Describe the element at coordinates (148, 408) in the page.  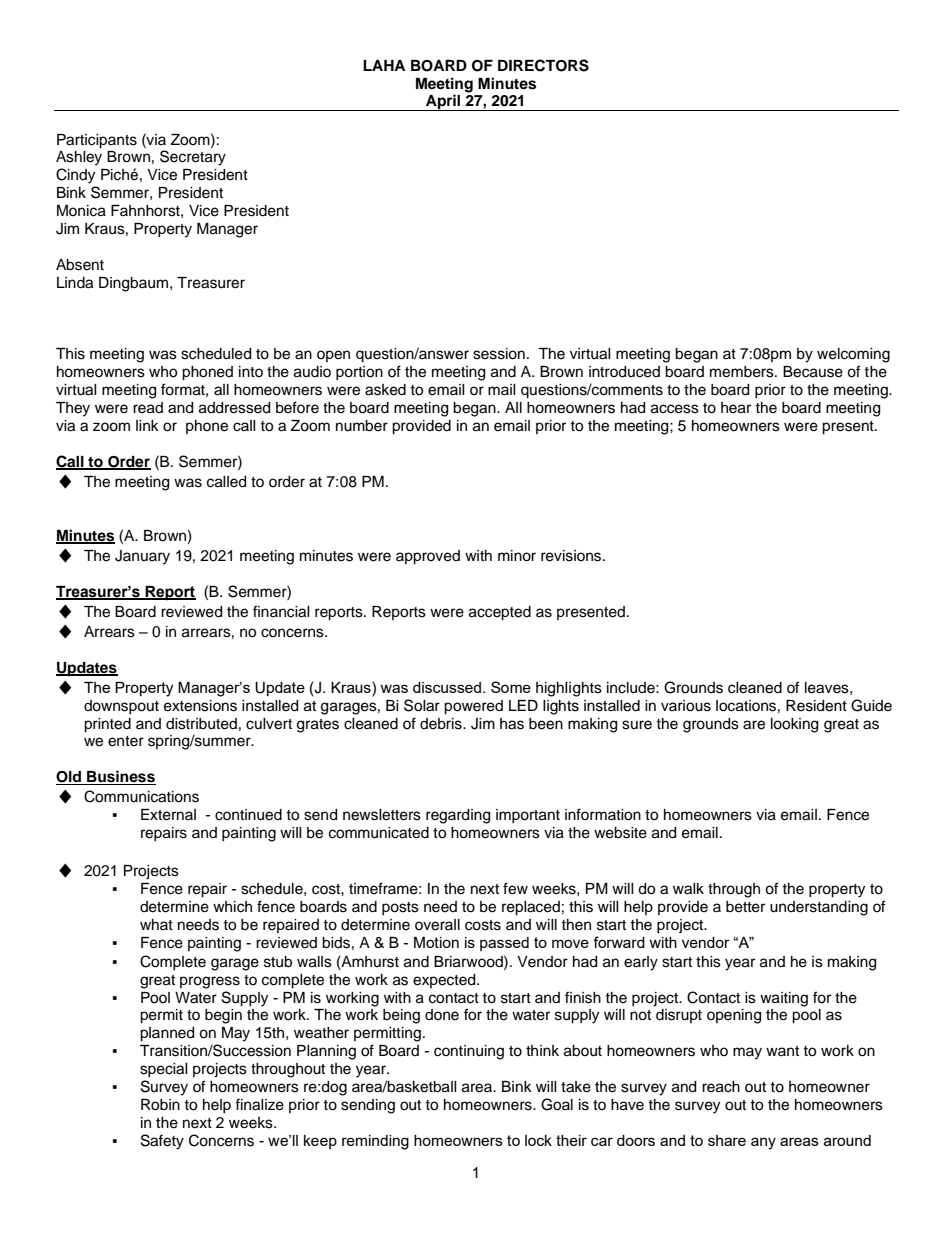
I see `read` at that location.
